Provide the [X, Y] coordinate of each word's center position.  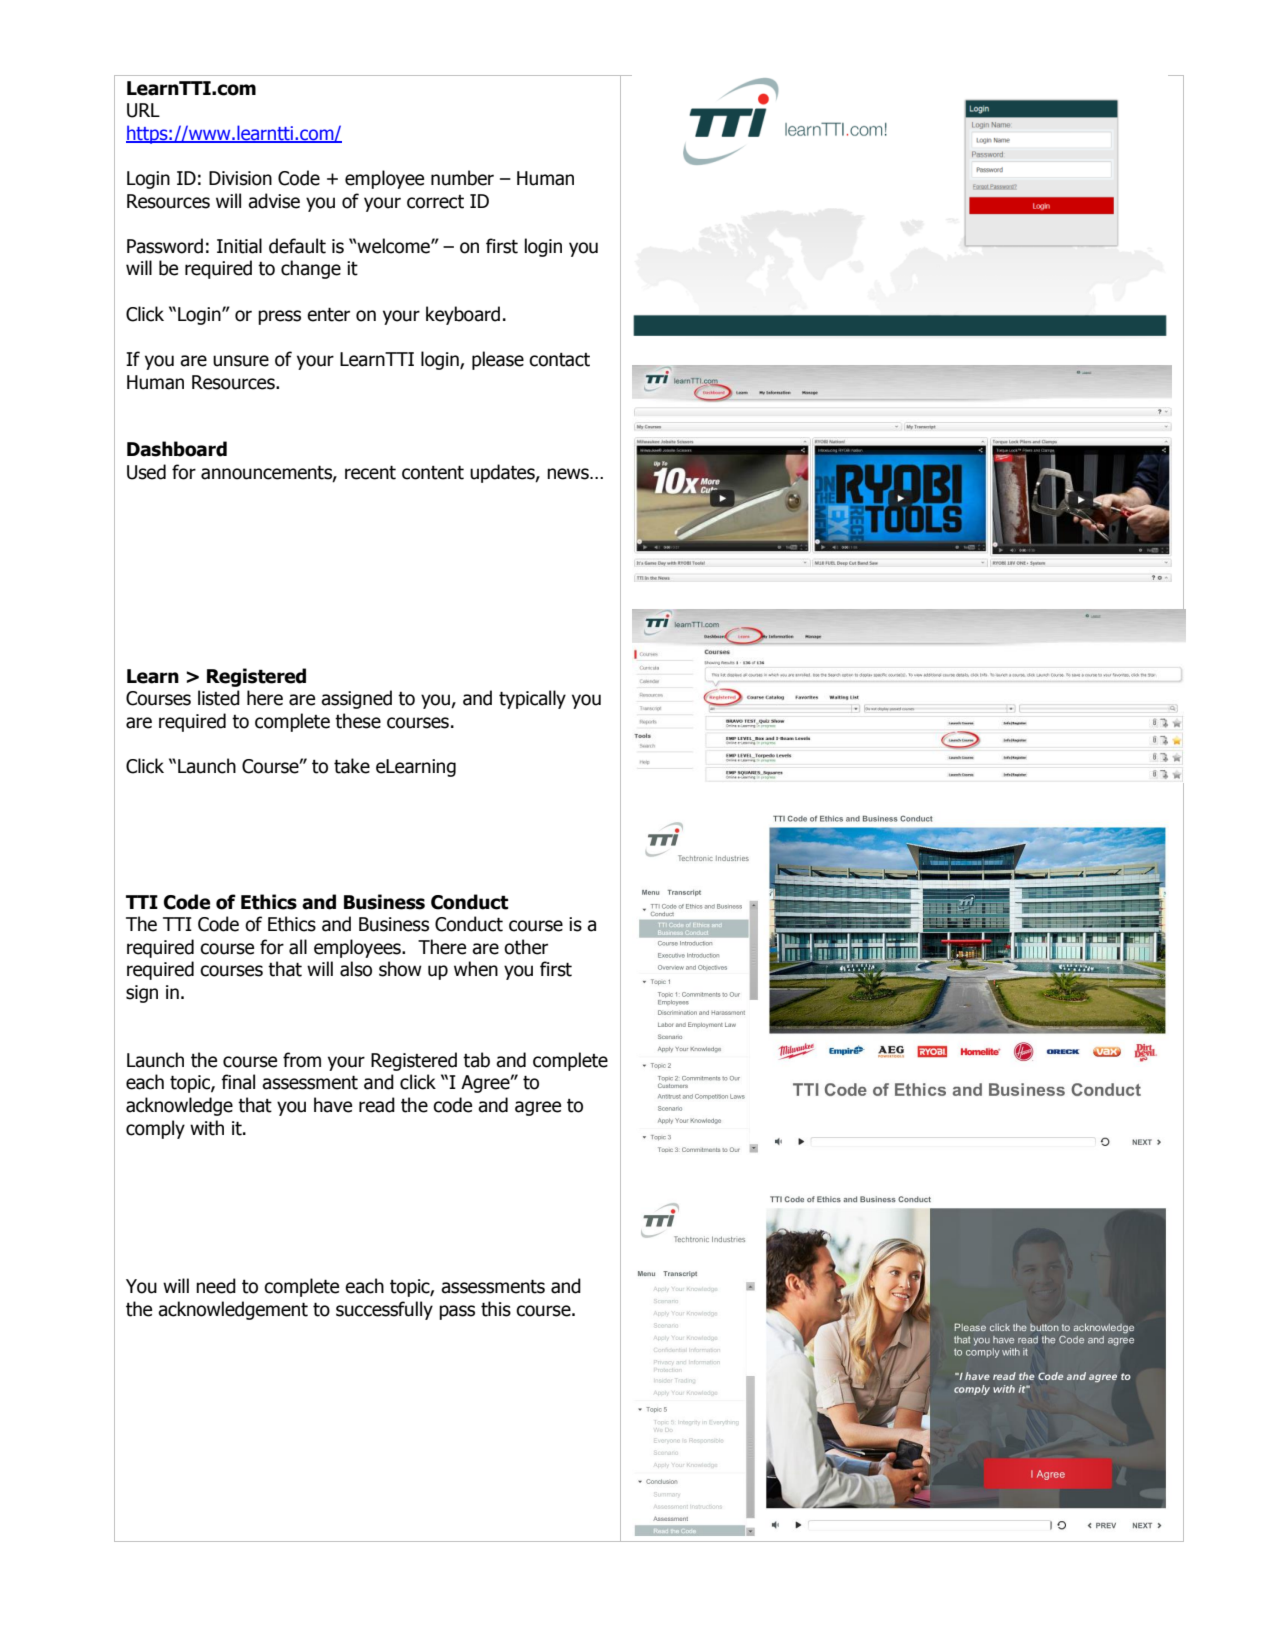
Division [240, 178]
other [526, 947]
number [462, 178]
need [216, 1286]
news [569, 474]
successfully [384, 1310]
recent [370, 472]
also [356, 969]
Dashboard [177, 449]
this [496, 1309]
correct [435, 202]
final [238, 1082]
